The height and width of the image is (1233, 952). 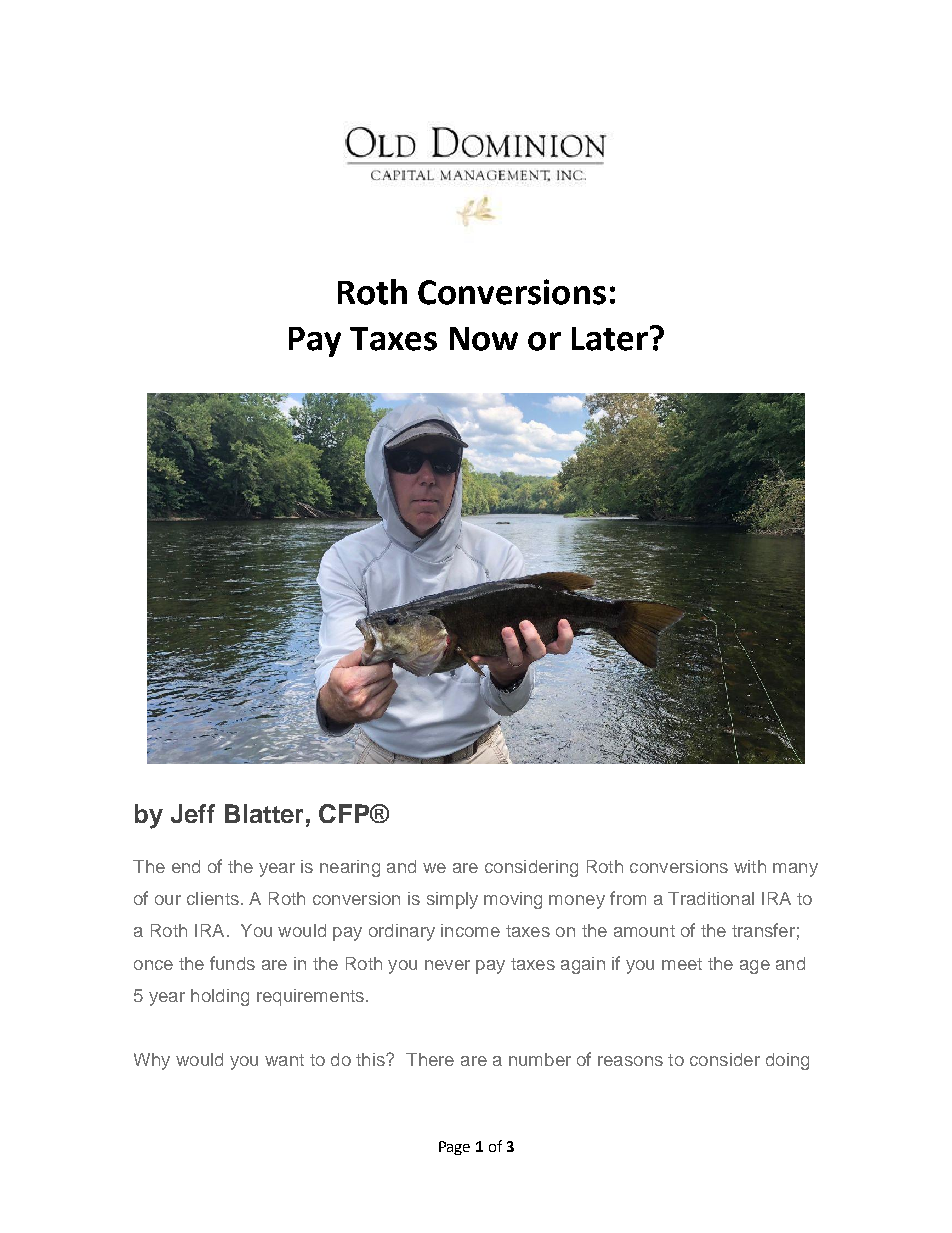 What do you see at coordinates (284, 1060) in the image?
I see `want` at bounding box center [284, 1060].
